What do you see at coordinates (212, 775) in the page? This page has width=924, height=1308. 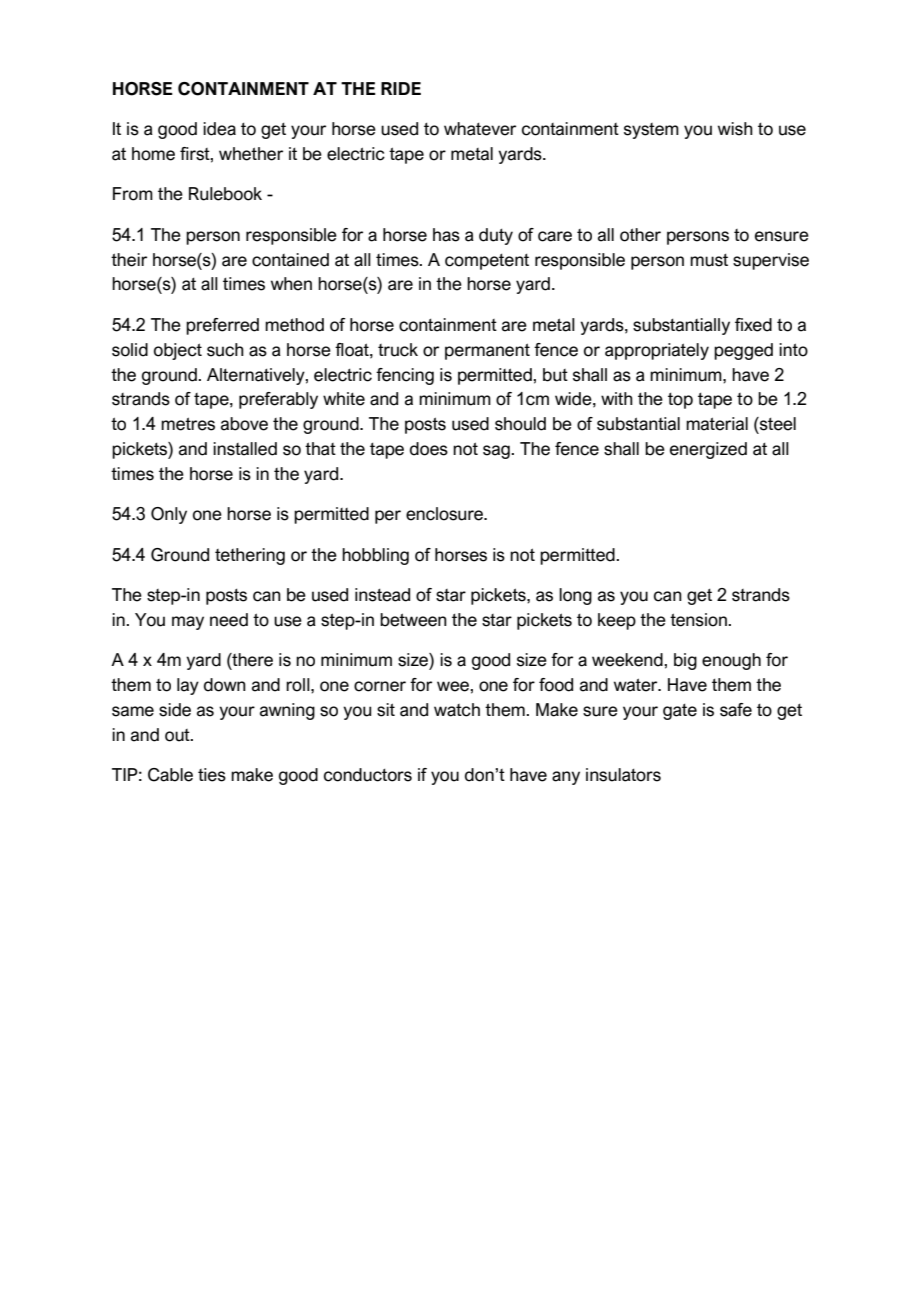 I see `ties` at bounding box center [212, 775].
